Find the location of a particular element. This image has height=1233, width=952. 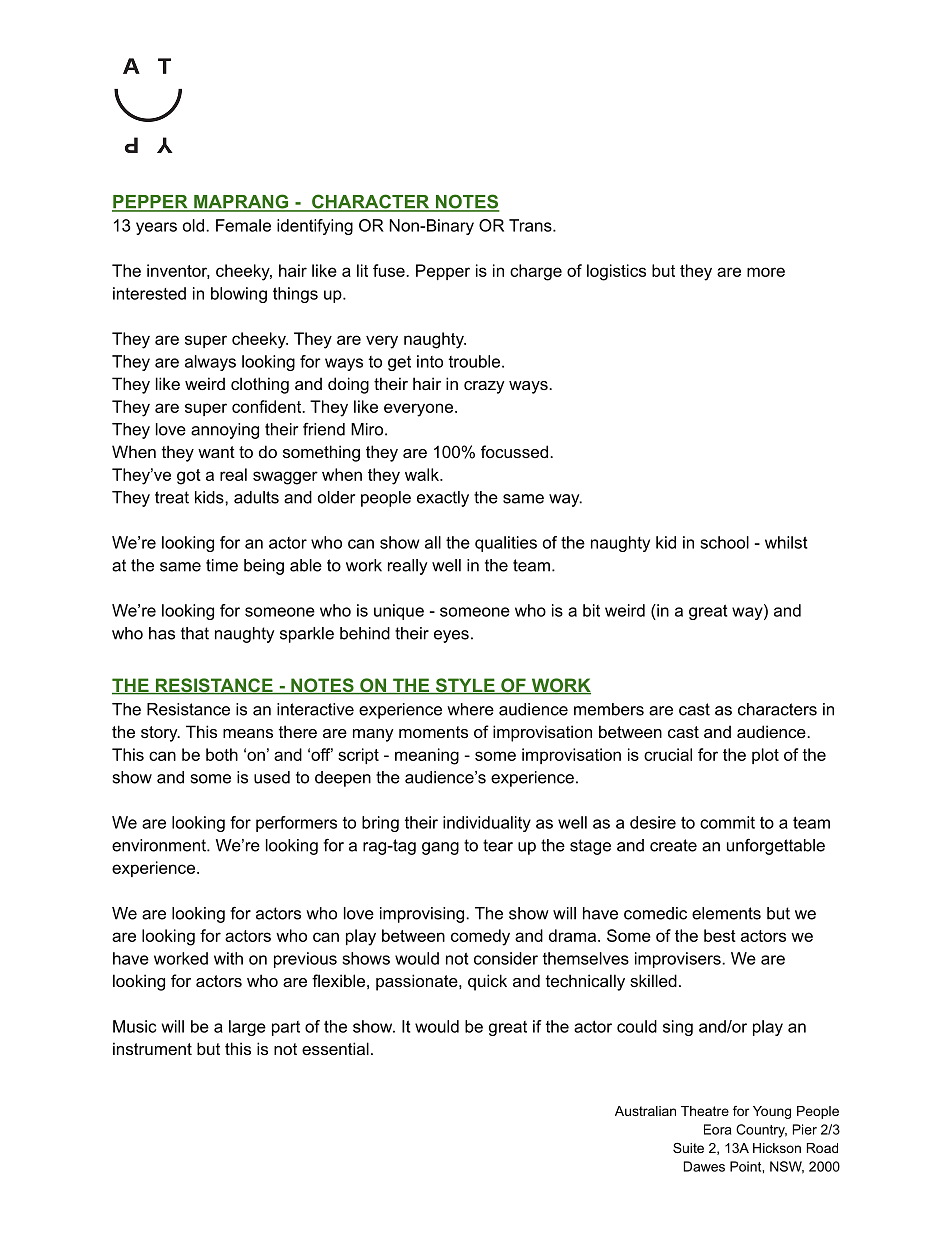

school is located at coordinates (724, 542).
